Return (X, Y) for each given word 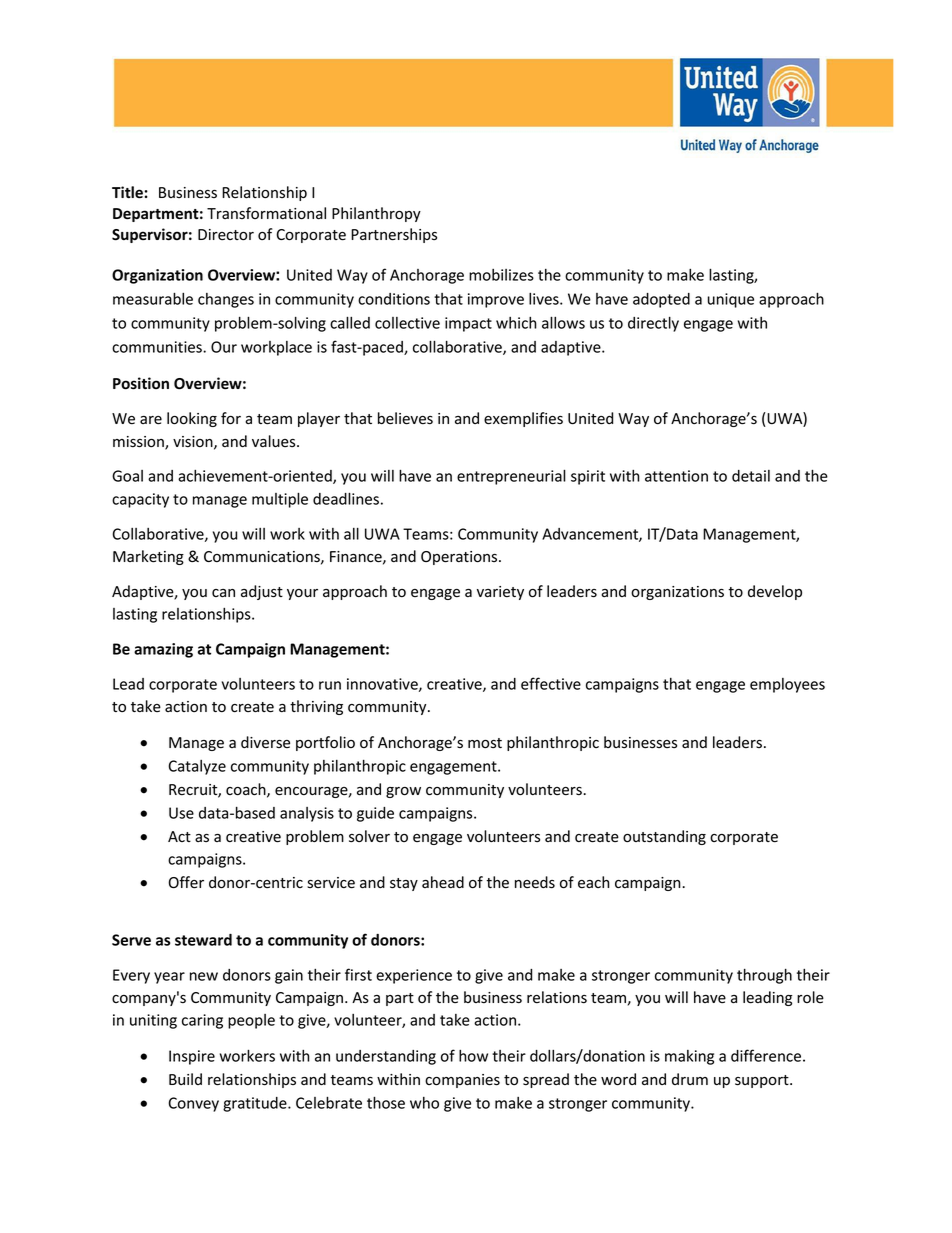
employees (787, 685)
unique (731, 300)
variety (500, 593)
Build (185, 1079)
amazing (163, 650)
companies (462, 1081)
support (763, 1081)
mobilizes (501, 275)
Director (226, 235)
